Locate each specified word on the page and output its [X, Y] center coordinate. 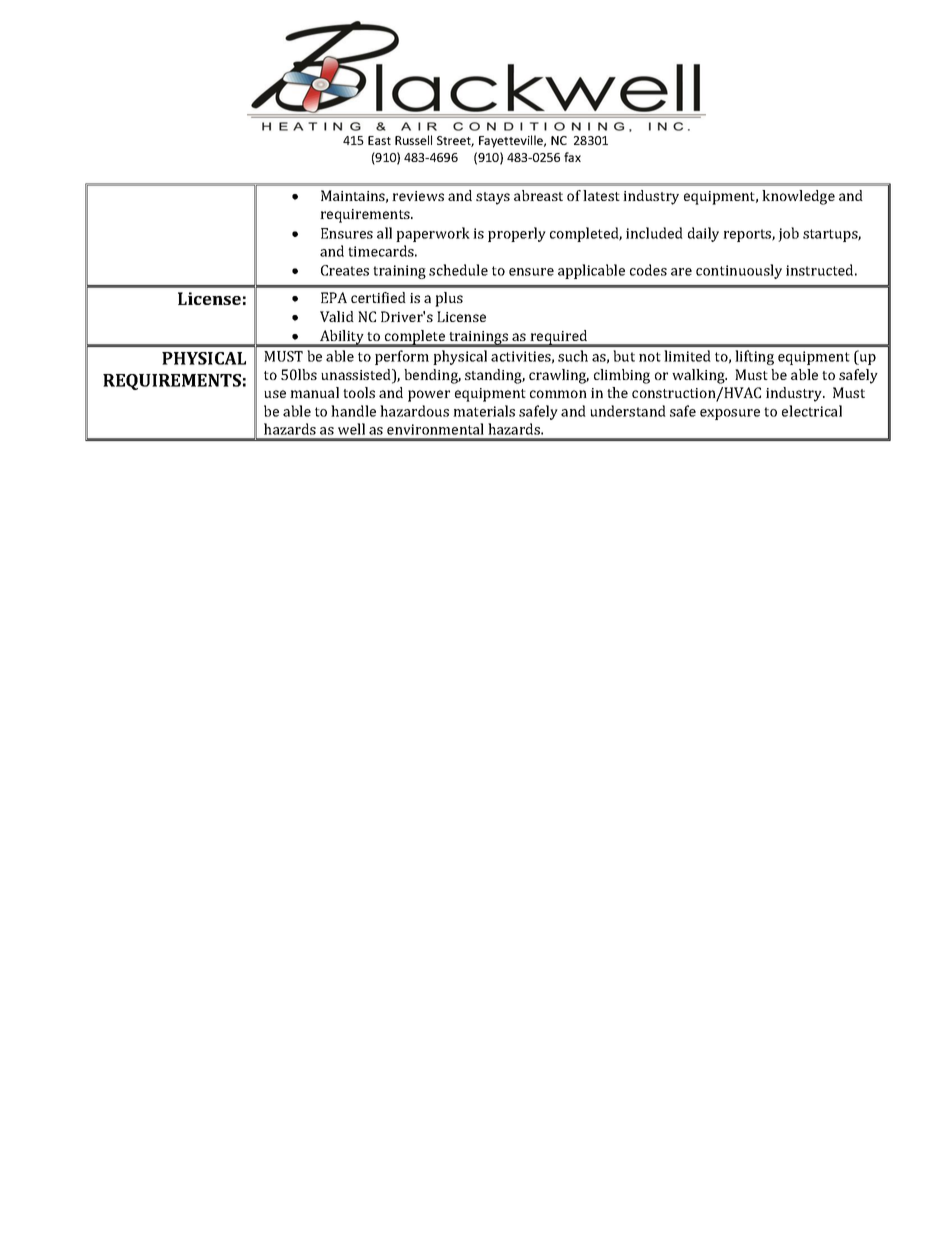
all [384, 233]
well [351, 429]
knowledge [798, 197]
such [573, 356]
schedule [458, 270]
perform [402, 357]
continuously [739, 271]
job [788, 234]
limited [687, 356]
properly [517, 234]
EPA [334, 297]
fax [572, 157]
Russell [413, 140]
